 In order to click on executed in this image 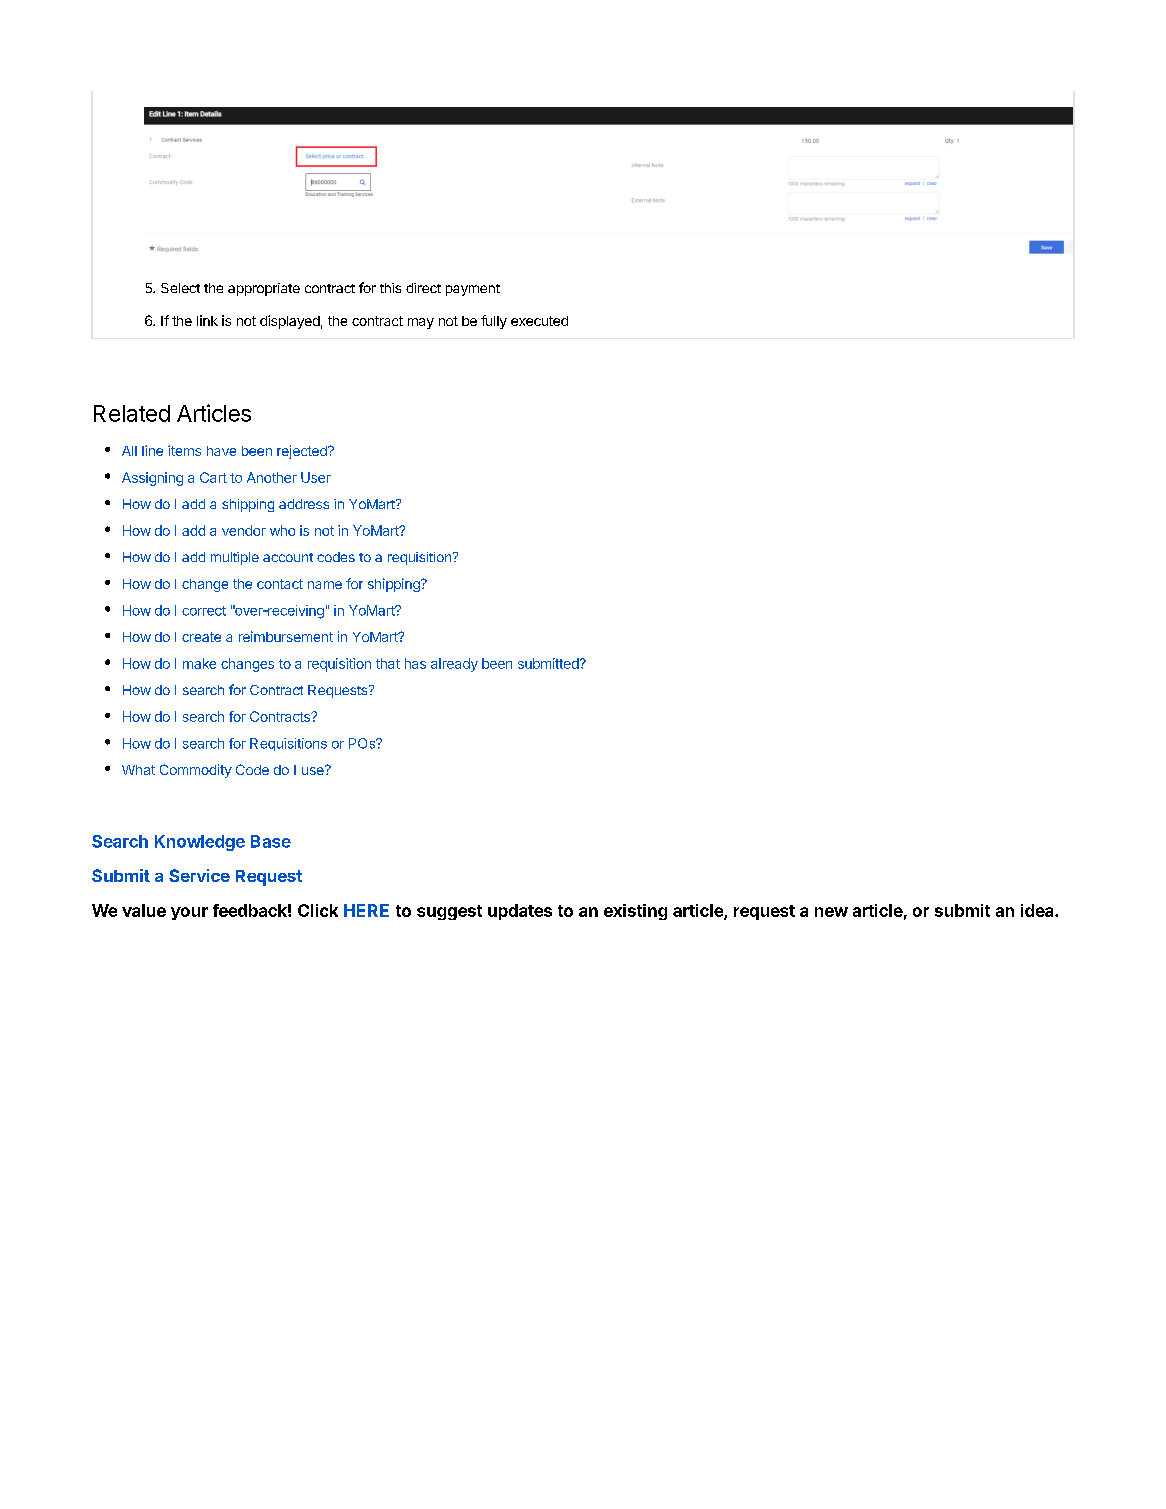, I will do `click(539, 321)`.
